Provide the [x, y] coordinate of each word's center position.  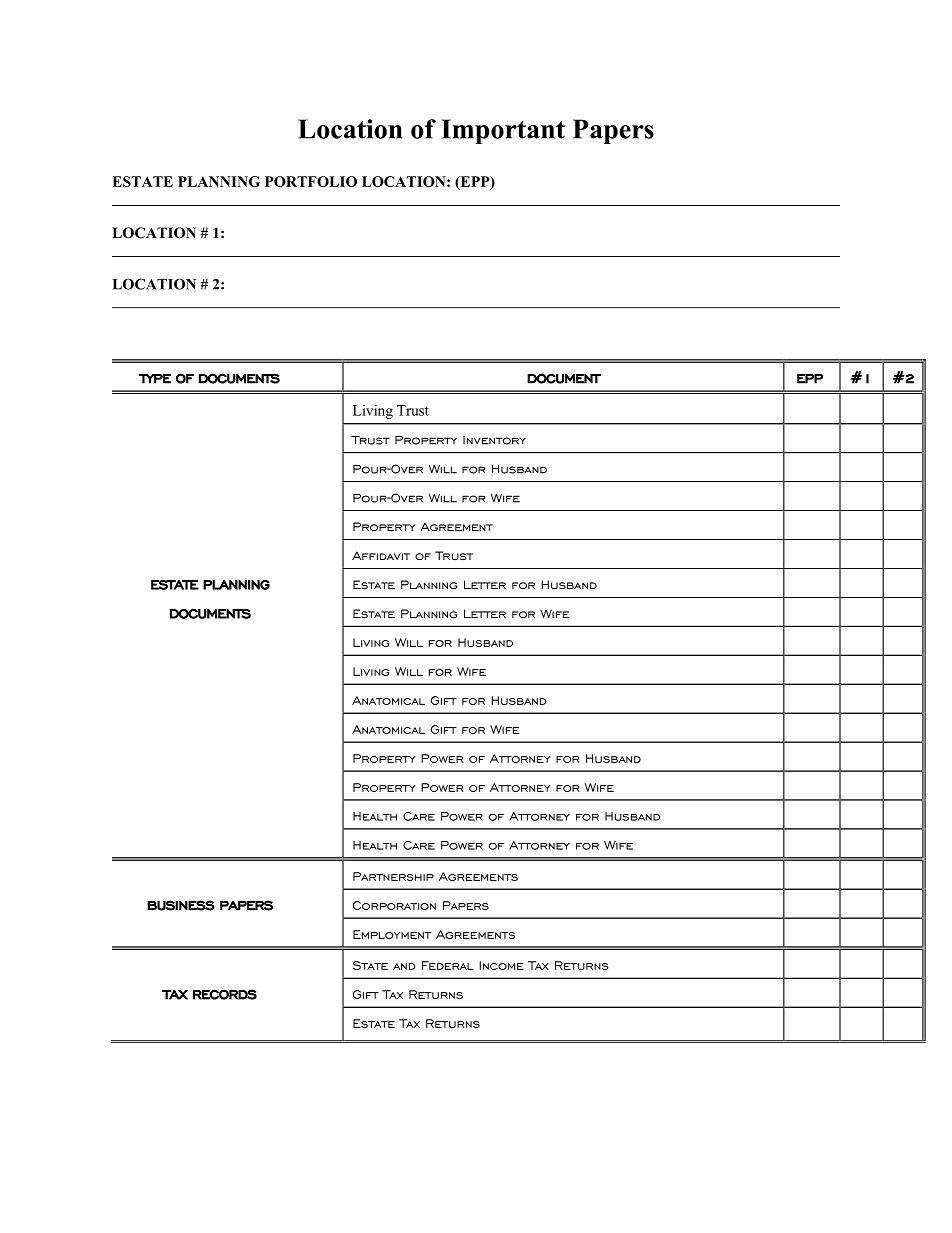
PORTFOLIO [311, 181]
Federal [448, 965]
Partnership [393, 876]
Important [503, 131]
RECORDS [225, 994]
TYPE [155, 379]
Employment [392, 934]
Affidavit [381, 555]
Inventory [494, 440]
